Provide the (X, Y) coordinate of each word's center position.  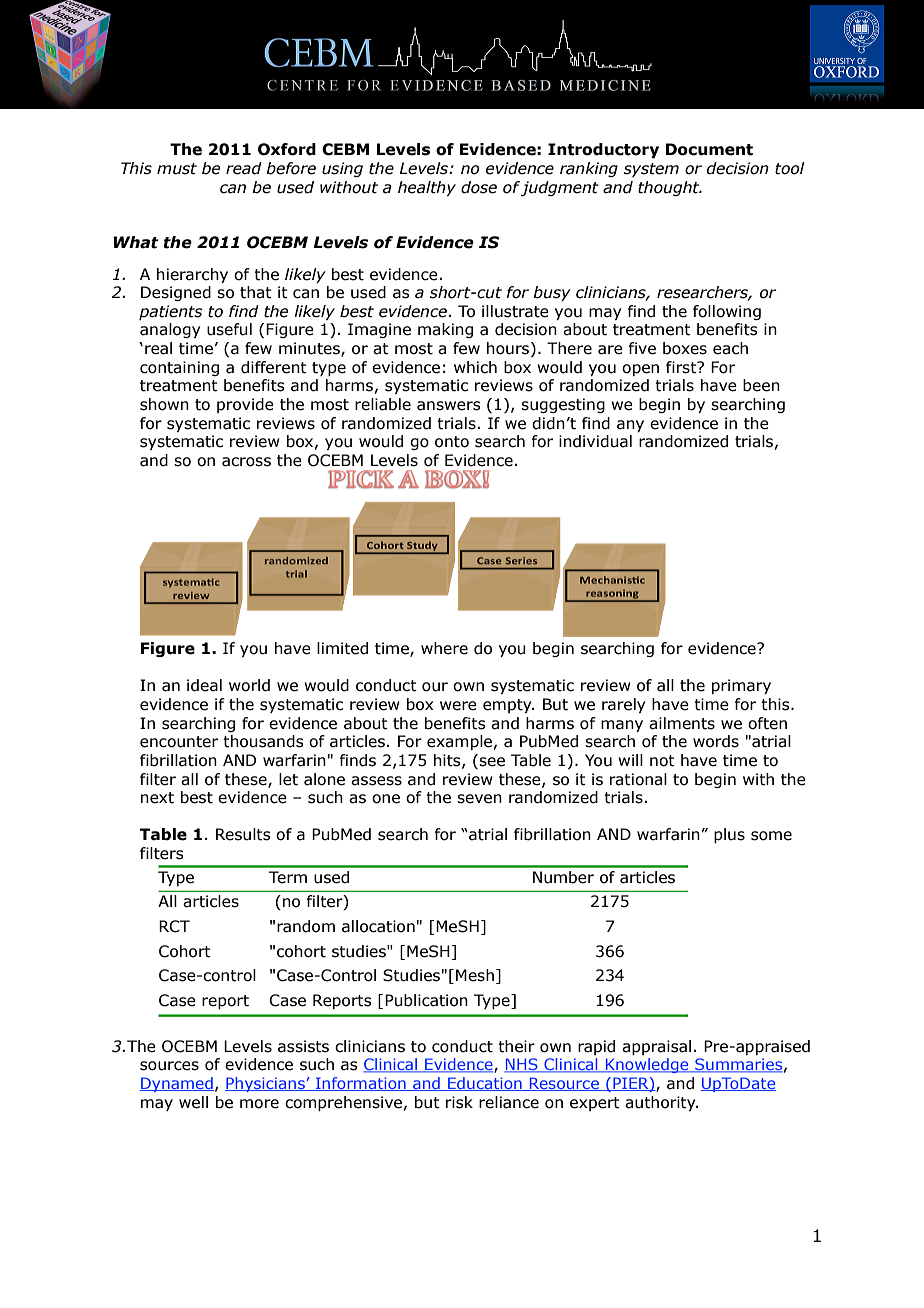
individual (595, 441)
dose (479, 187)
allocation (378, 926)
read (244, 168)
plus (729, 835)
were (458, 706)
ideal (204, 685)
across (246, 462)
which (475, 367)
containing (179, 368)
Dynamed (177, 1084)
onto (452, 442)
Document (709, 149)
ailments (682, 723)
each (730, 348)
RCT (174, 926)
